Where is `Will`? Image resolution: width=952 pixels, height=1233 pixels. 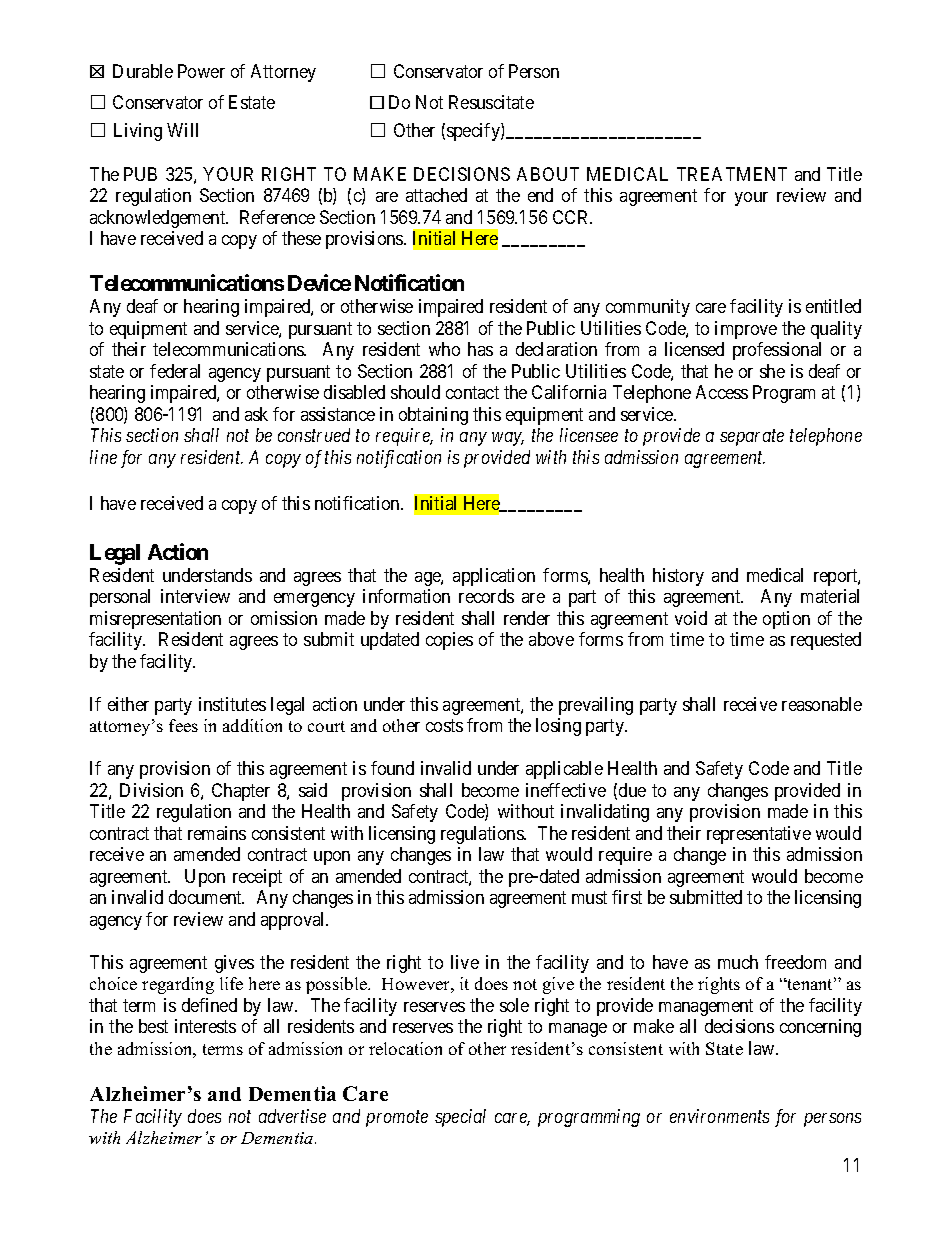
Will is located at coordinates (182, 130).
